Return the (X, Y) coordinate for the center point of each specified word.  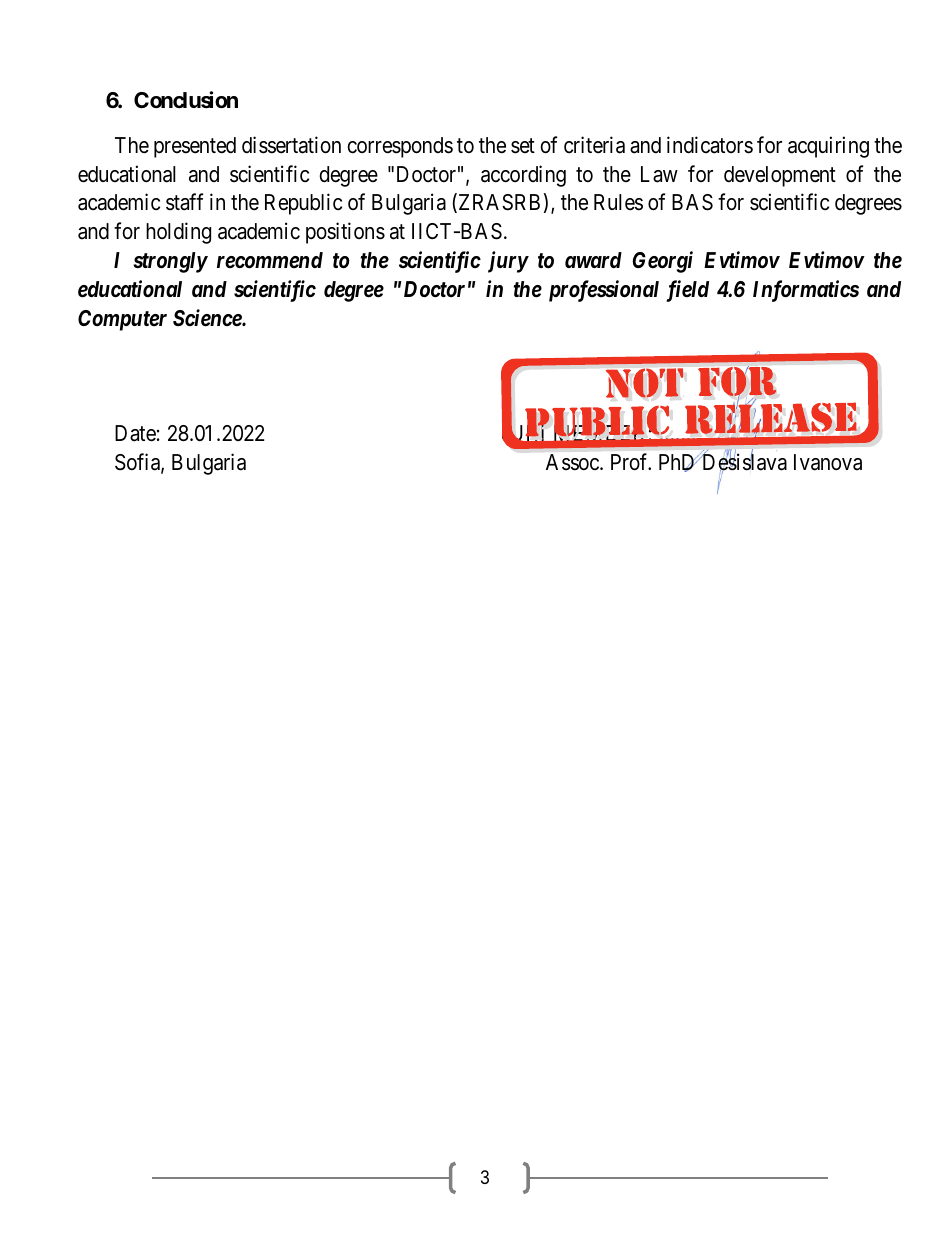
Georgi (662, 262)
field (687, 291)
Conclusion (186, 100)
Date (135, 433)
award (593, 260)
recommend (270, 260)
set (523, 146)
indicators (710, 145)
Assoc (573, 462)
